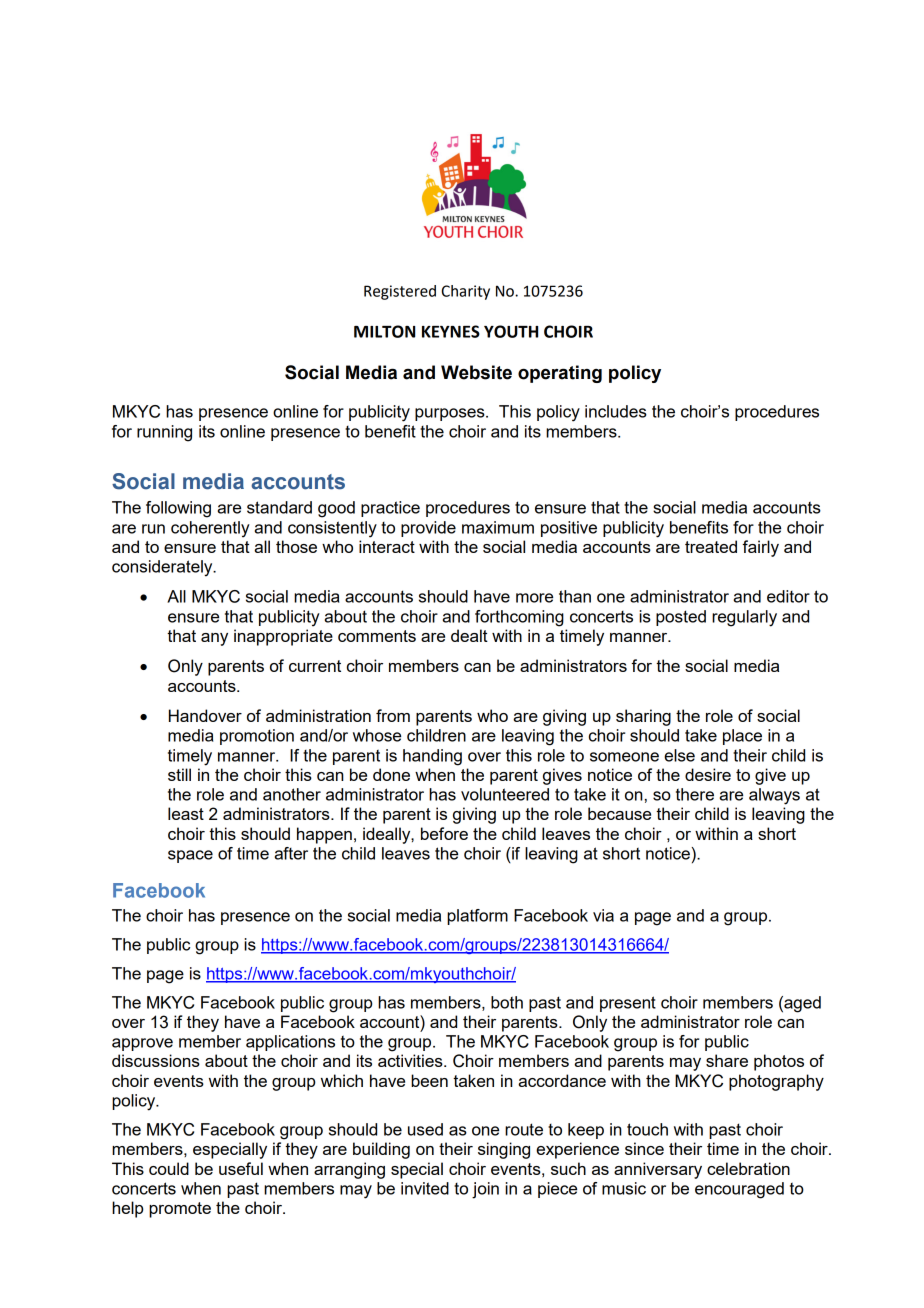 This image has height=1308, width=924. What do you see at coordinates (679, 755) in the image?
I see `else` at bounding box center [679, 755].
